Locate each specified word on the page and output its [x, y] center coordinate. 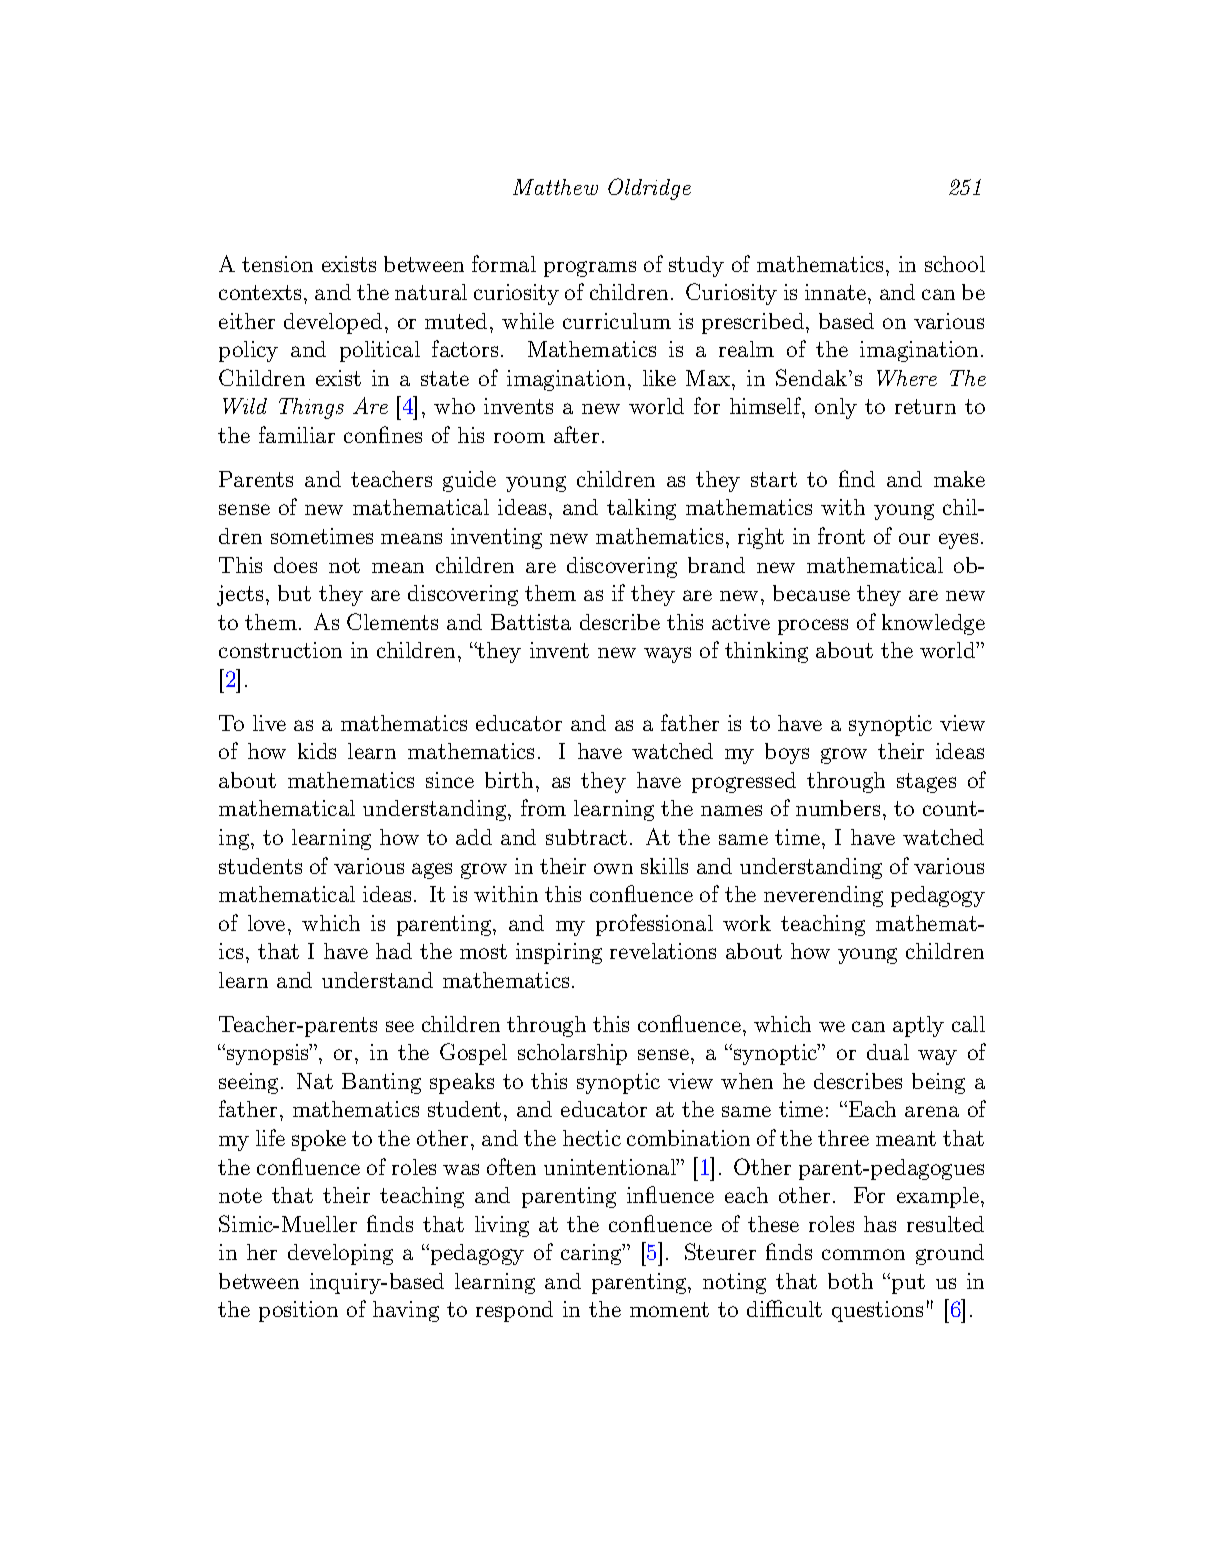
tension [277, 264]
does [295, 565]
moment [669, 1309]
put [907, 1283]
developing [340, 1254]
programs [590, 269]
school [955, 264]
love [266, 923]
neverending [823, 896]
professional [654, 925]
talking [641, 509]
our [914, 538]
